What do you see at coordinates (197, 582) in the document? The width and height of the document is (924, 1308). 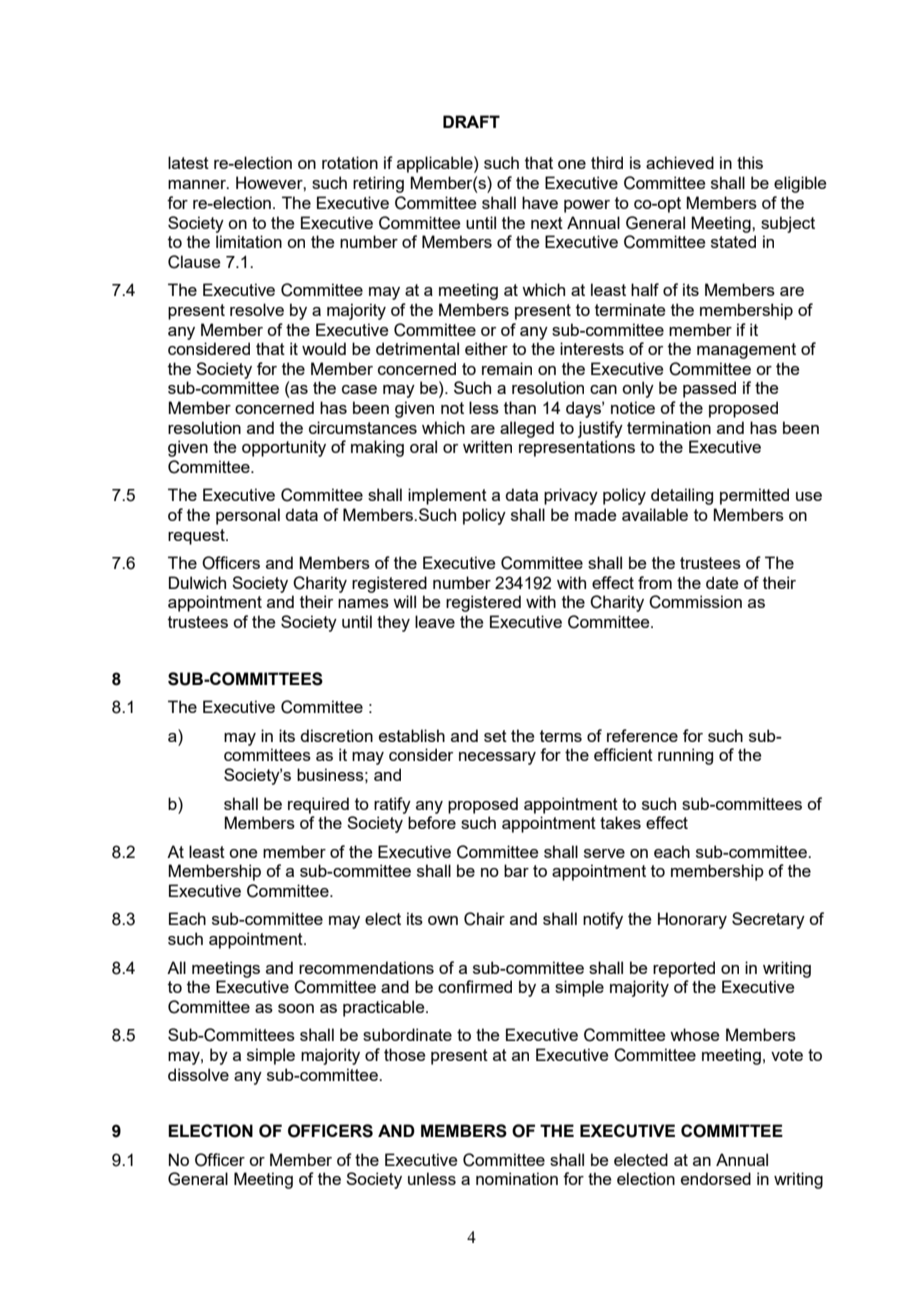 I see `Dulwich` at bounding box center [197, 582].
